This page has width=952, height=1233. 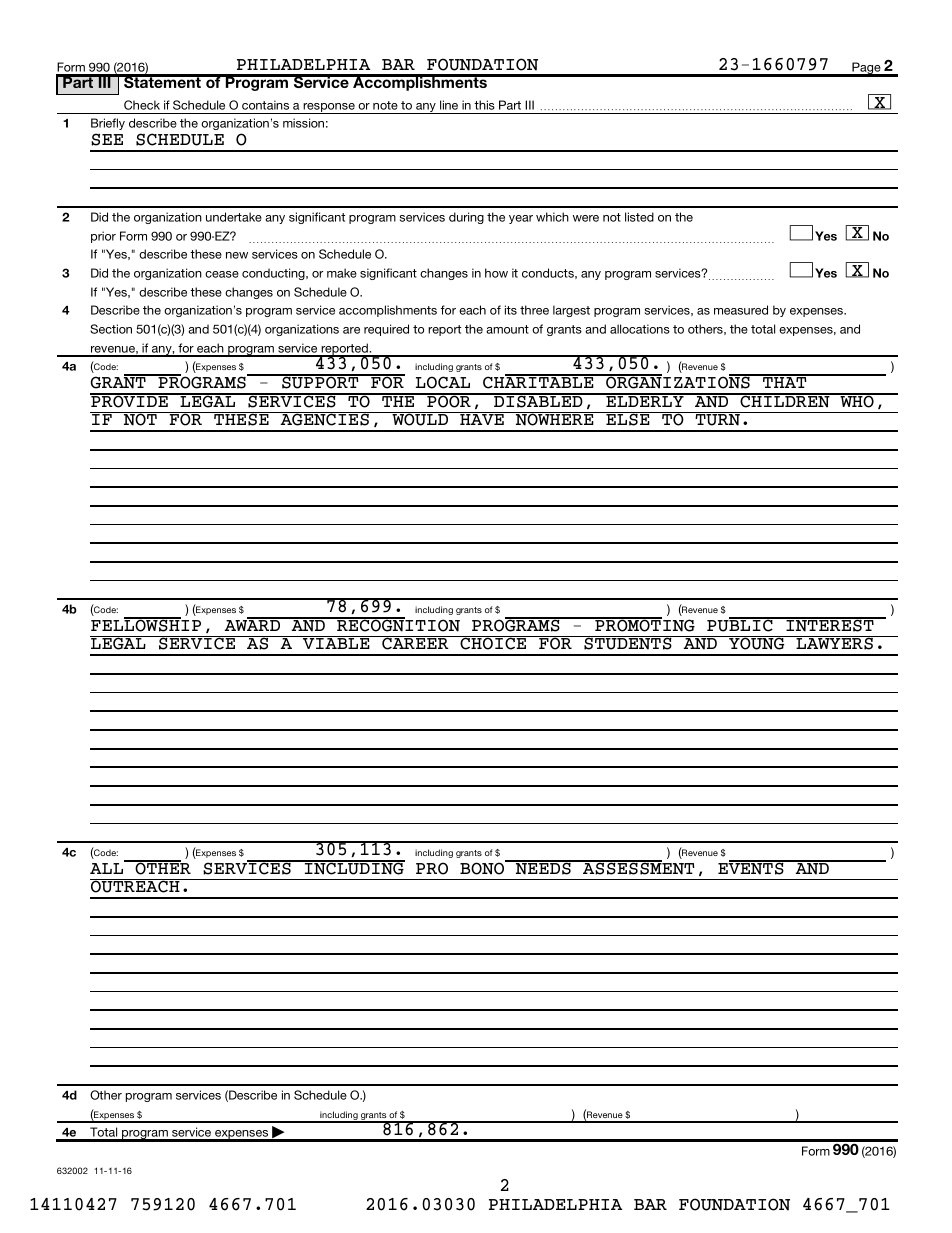 I want to click on this, so click(x=484, y=105).
